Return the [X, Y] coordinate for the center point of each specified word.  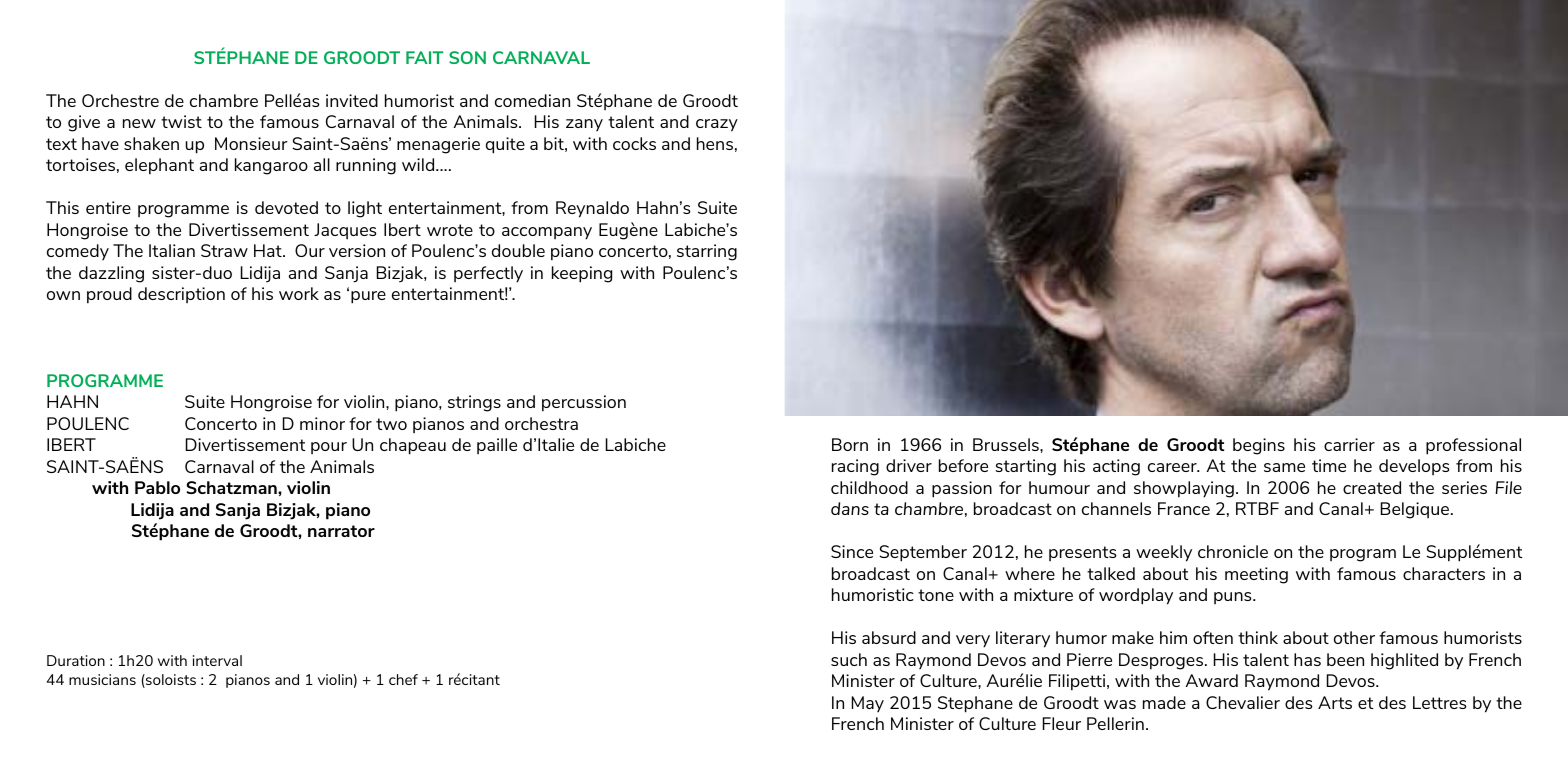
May [868, 704]
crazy [717, 125]
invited [352, 100]
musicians [102, 679]
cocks [634, 143]
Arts [1335, 702]
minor [322, 423]
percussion [584, 403]
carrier [1349, 444]
